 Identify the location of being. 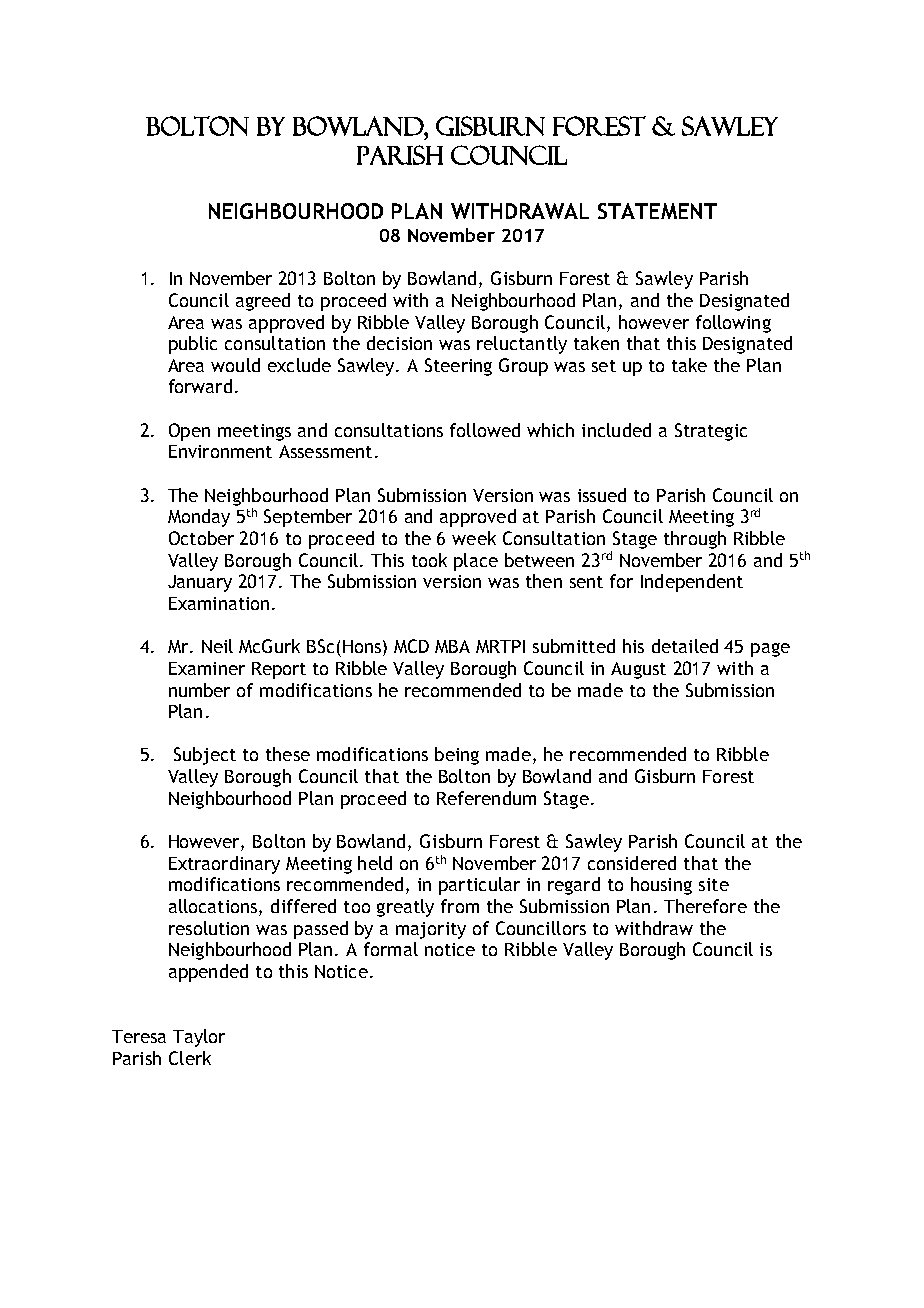
(457, 756).
